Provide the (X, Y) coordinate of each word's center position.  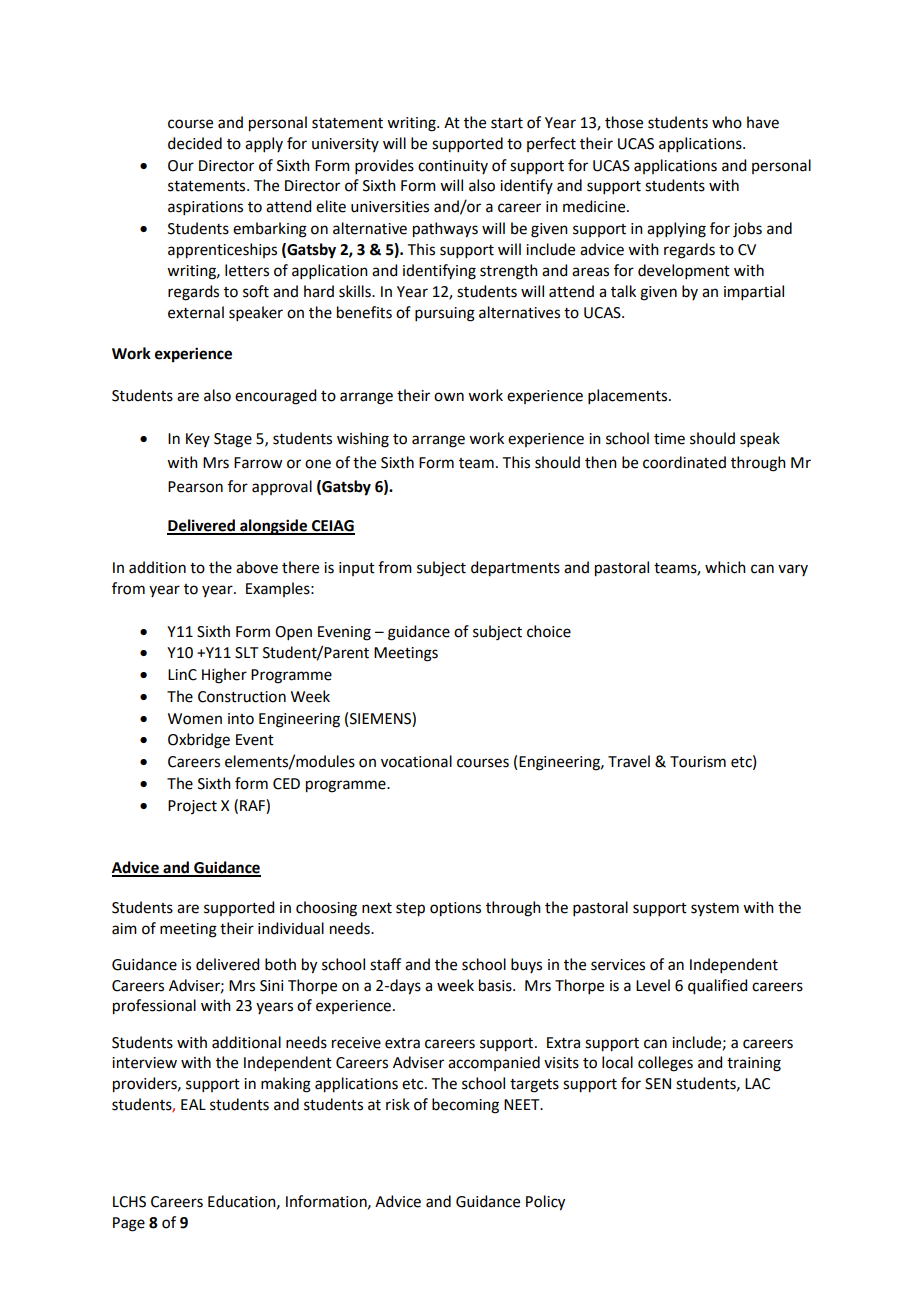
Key (198, 440)
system (715, 909)
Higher (224, 676)
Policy (545, 1203)
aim (124, 929)
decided (195, 143)
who (727, 122)
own (449, 397)
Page (129, 1224)
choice (549, 631)
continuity (453, 167)
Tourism (698, 762)
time (669, 439)
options (455, 909)
